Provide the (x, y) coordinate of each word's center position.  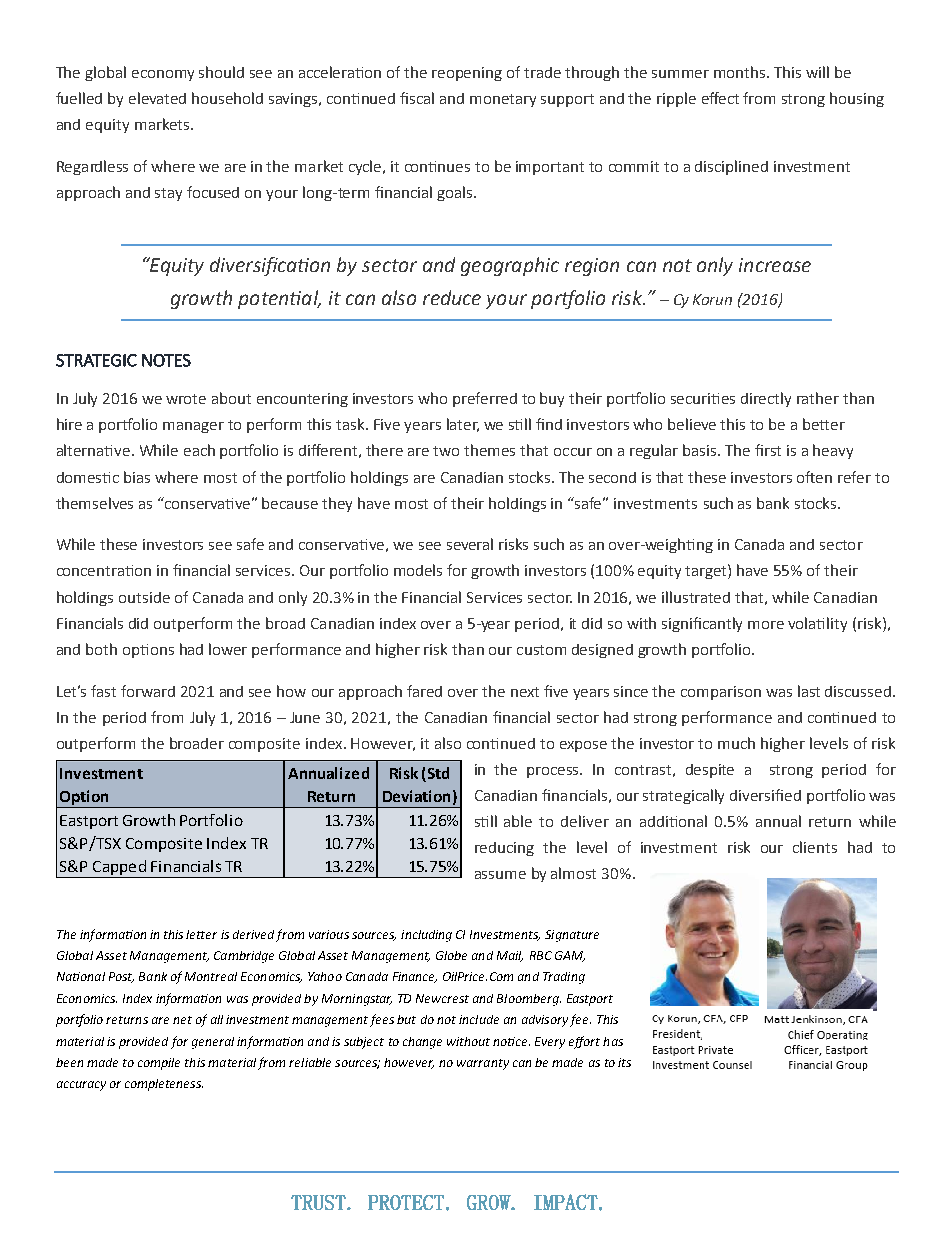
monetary (503, 100)
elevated (157, 98)
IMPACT (567, 1202)
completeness (164, 1085)
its (624, 1062)
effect (720, 98)
